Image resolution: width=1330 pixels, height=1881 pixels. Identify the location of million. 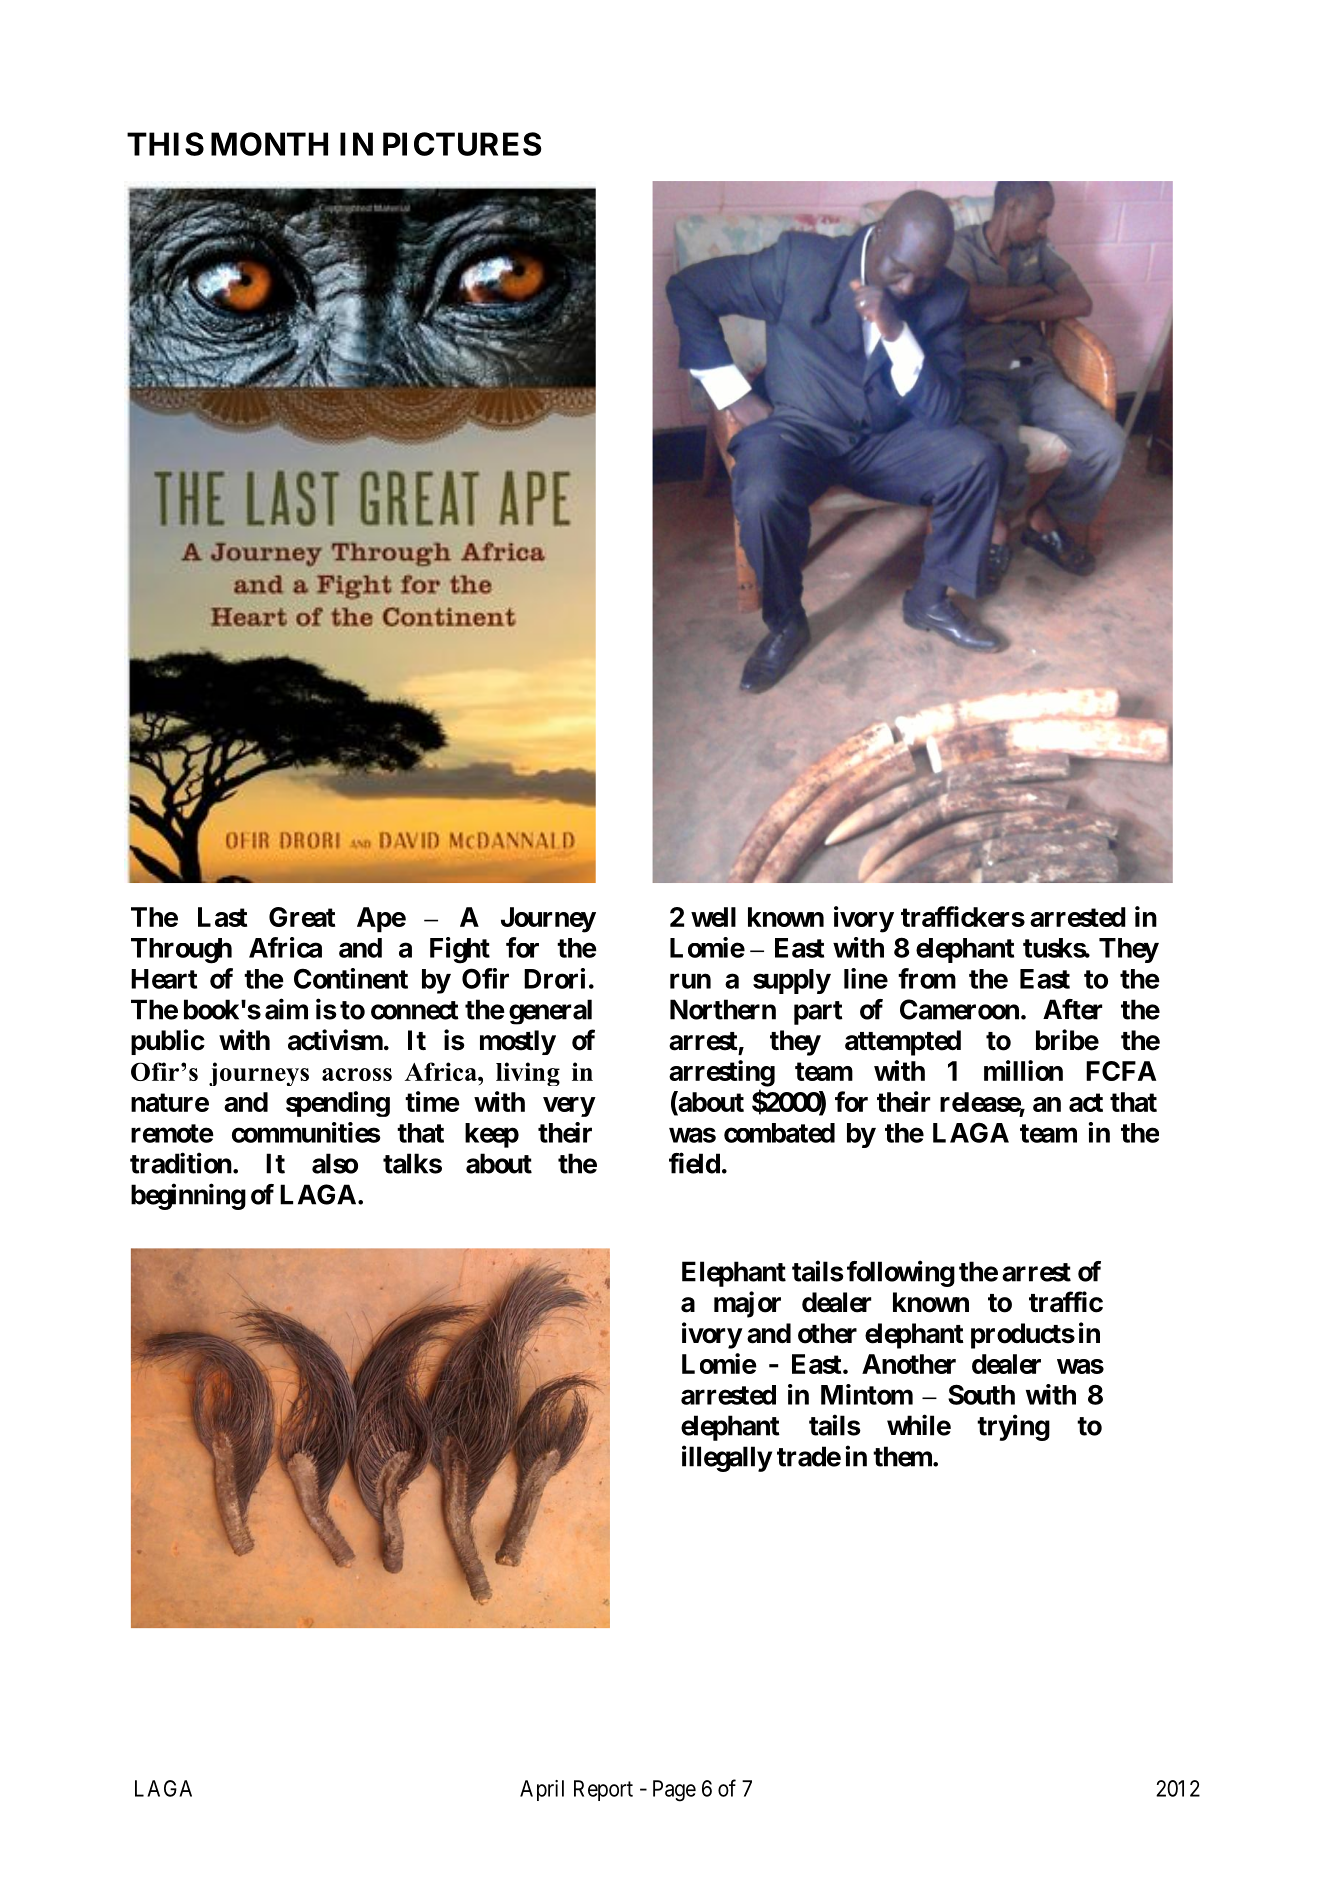
(1023, 1070).
